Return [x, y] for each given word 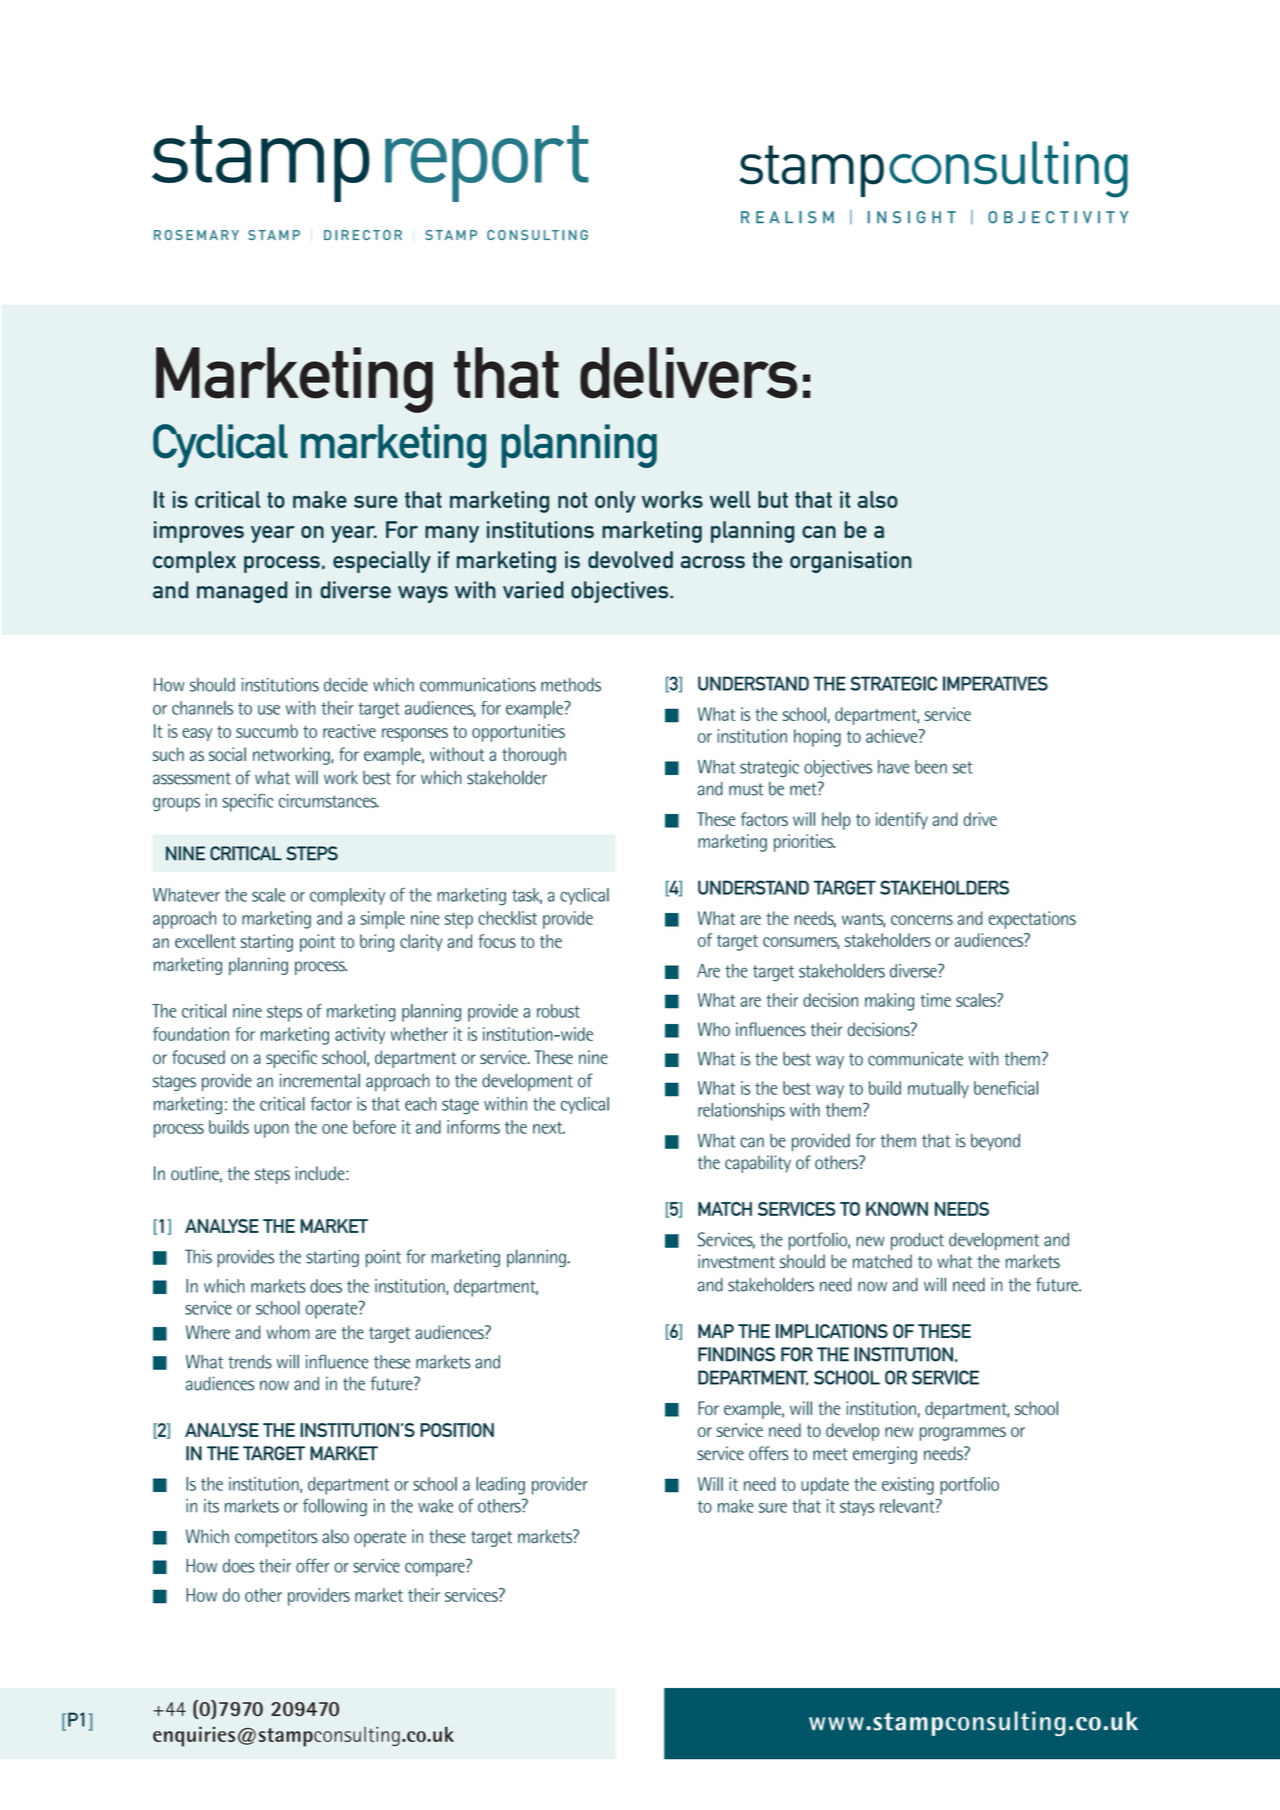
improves [199, 532]
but [773, 499]
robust [558, 1011]
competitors [276, 1538]
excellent [205, 941]
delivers [688, 373]
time [935, 1000]
